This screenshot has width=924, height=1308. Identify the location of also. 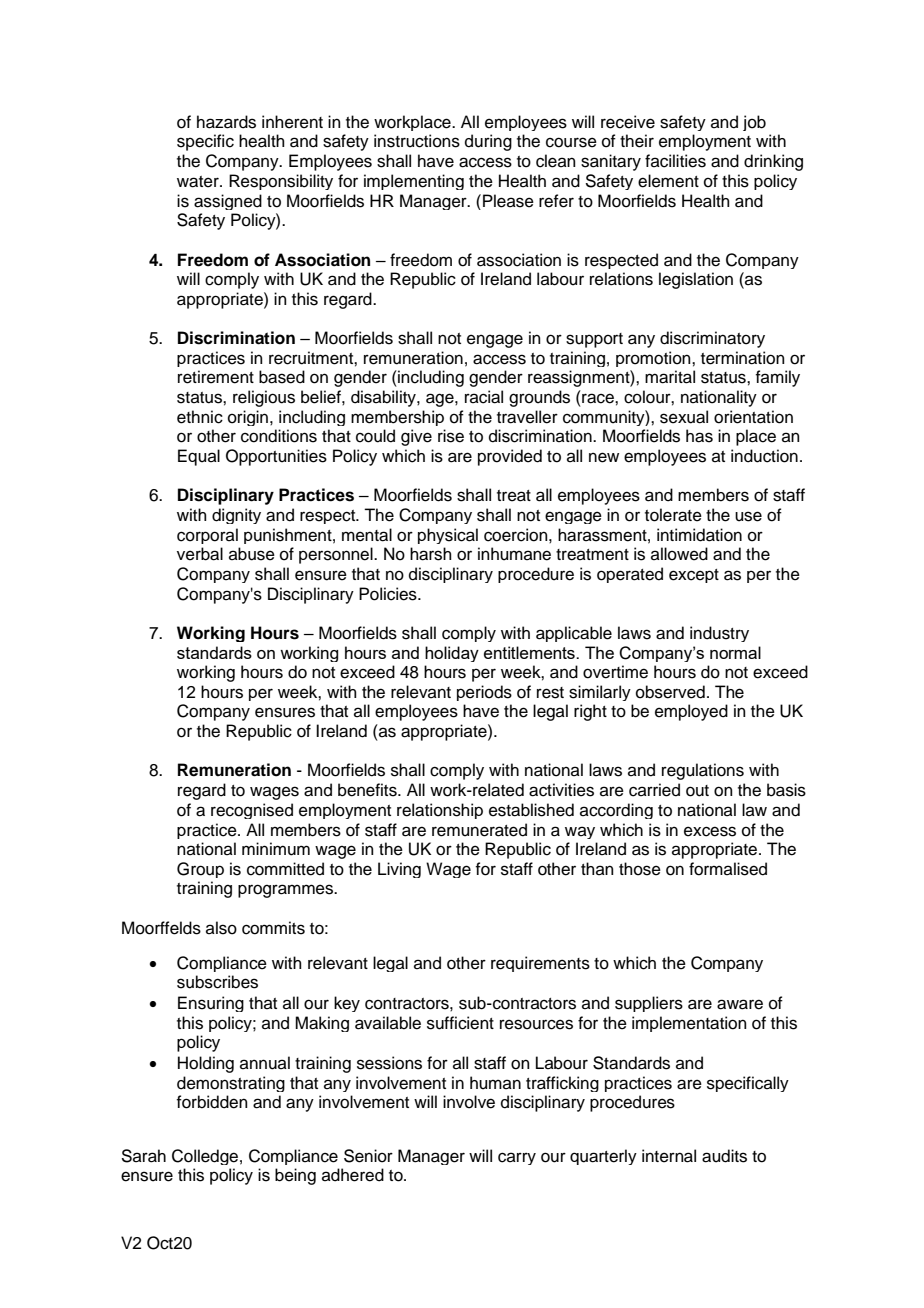
(221, 928).
